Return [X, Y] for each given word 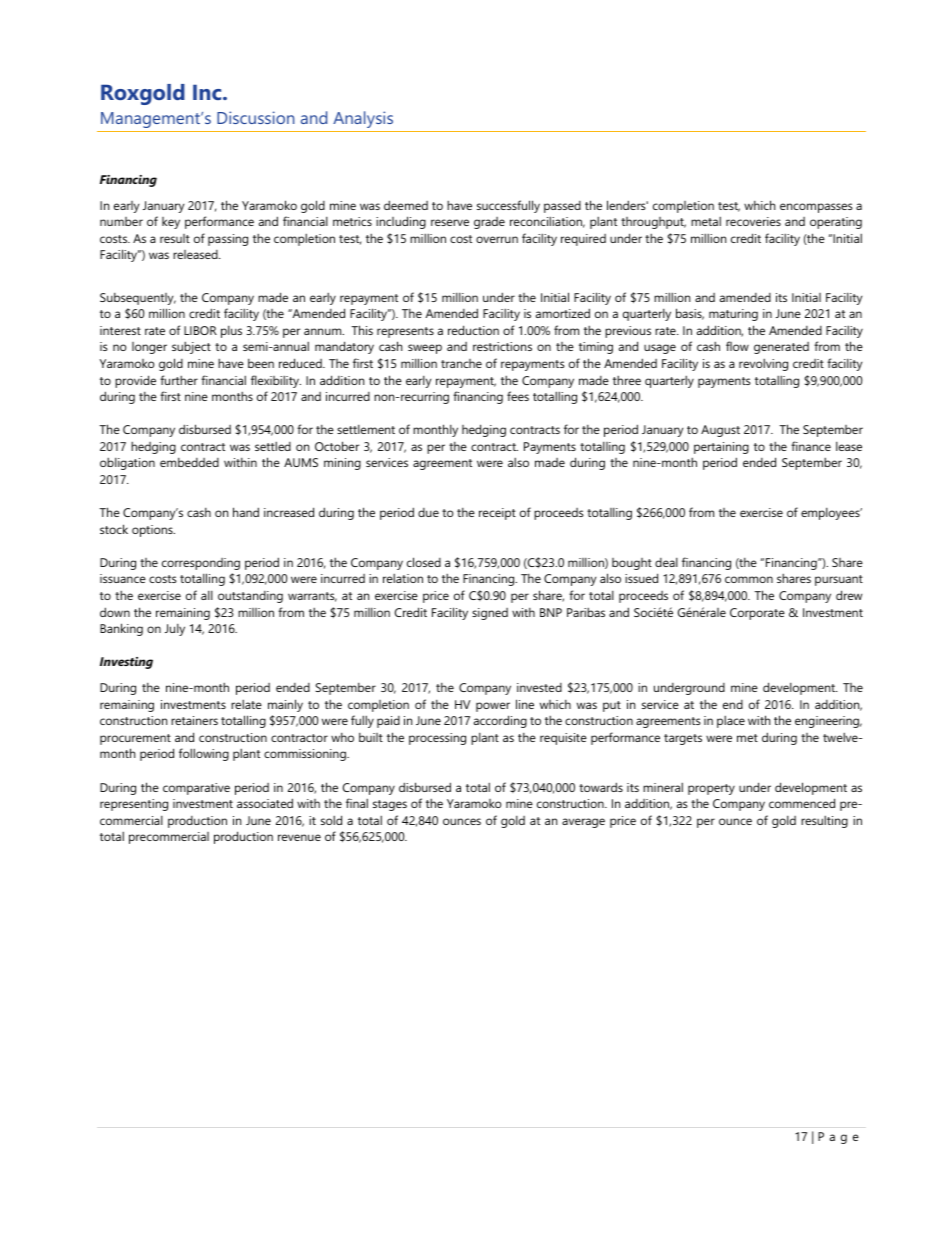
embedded [189, 462]
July [175, 630]
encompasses [816, 208]
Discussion [255, 117]
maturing [733, 315]
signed [490, 614]
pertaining [721, 448]
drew [849, 595]
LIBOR [200, 330]
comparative [196, 789]
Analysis [363, 119]
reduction [473, 330]
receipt [497, 514]
